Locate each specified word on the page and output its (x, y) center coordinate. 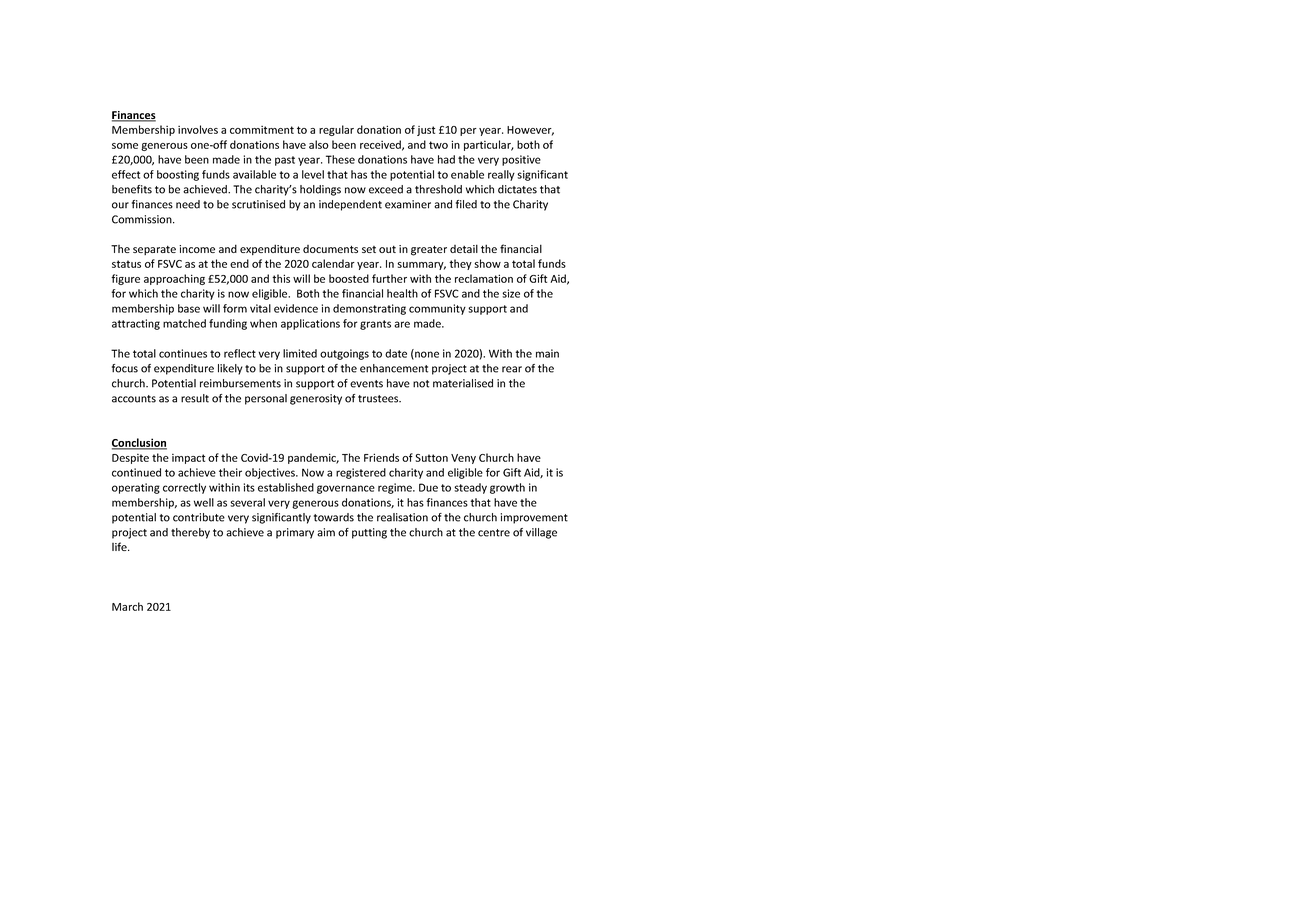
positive (521, 160)
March (127, 606)
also (319, 144)
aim (326, 532)
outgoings (344, 354)
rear (512, 369)
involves (198, 129)
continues (183, 353)
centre (494, 533)
